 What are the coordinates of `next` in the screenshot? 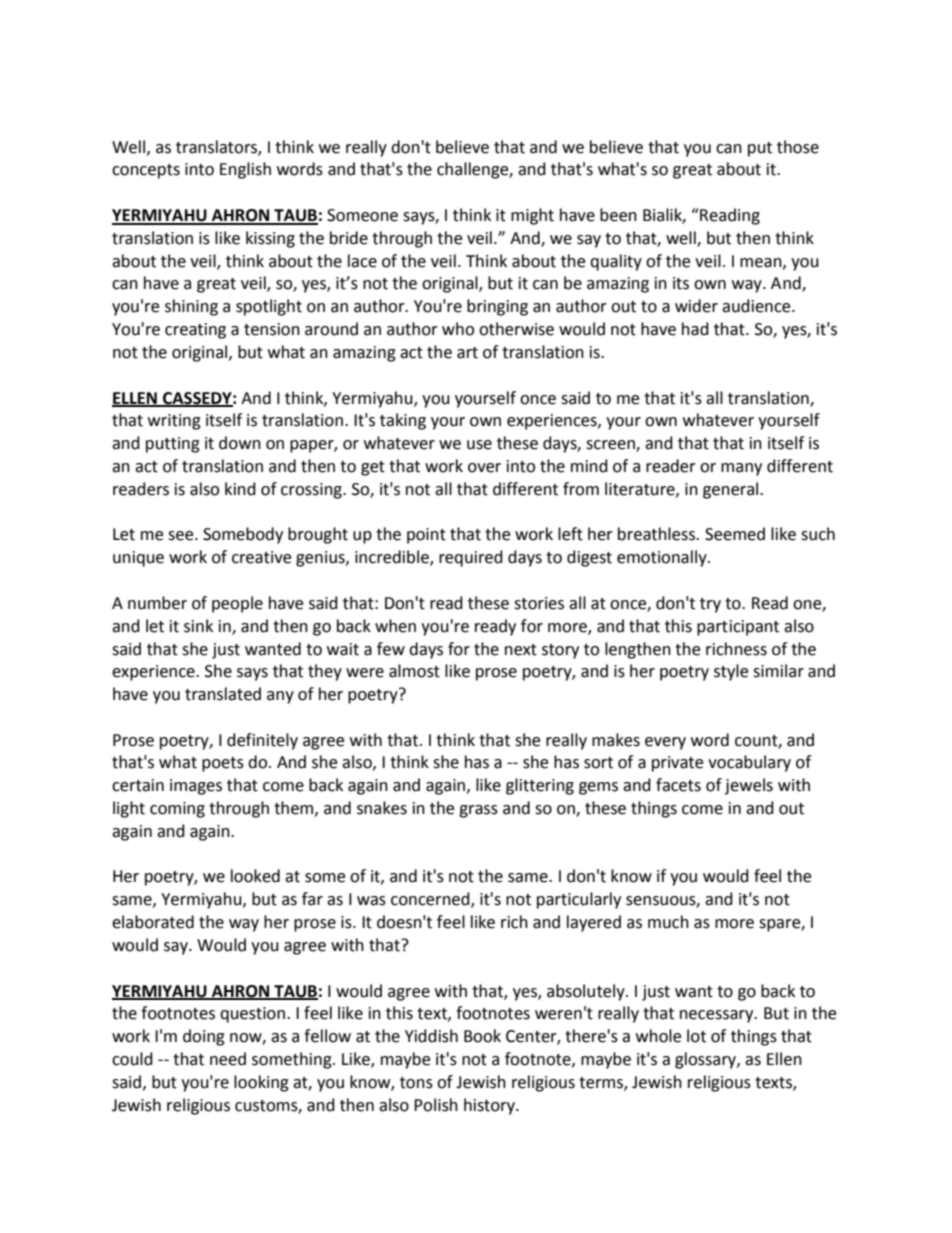 It's located at (521, 650).
